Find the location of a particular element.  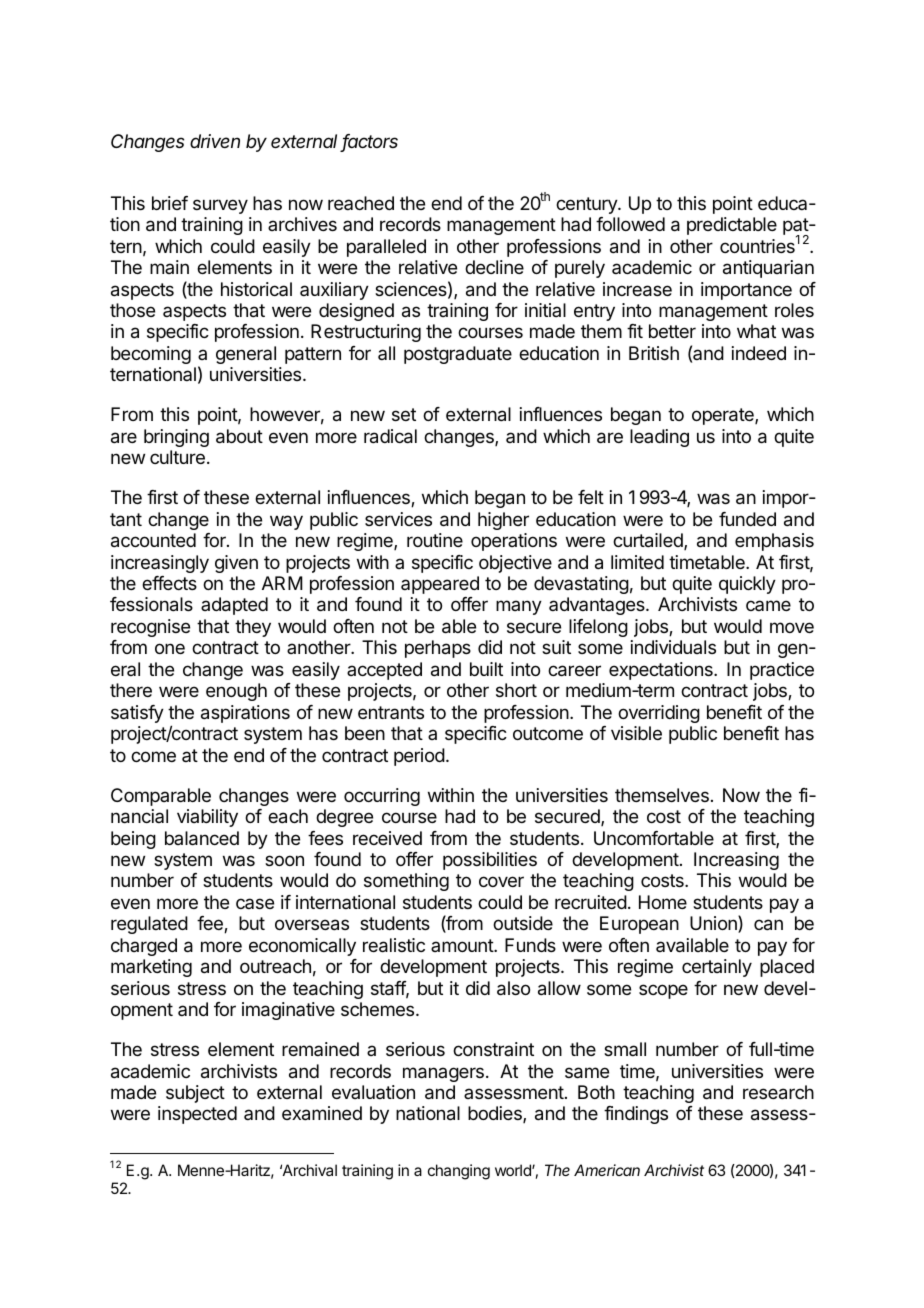

funded is located at coordinates (747, 519).
